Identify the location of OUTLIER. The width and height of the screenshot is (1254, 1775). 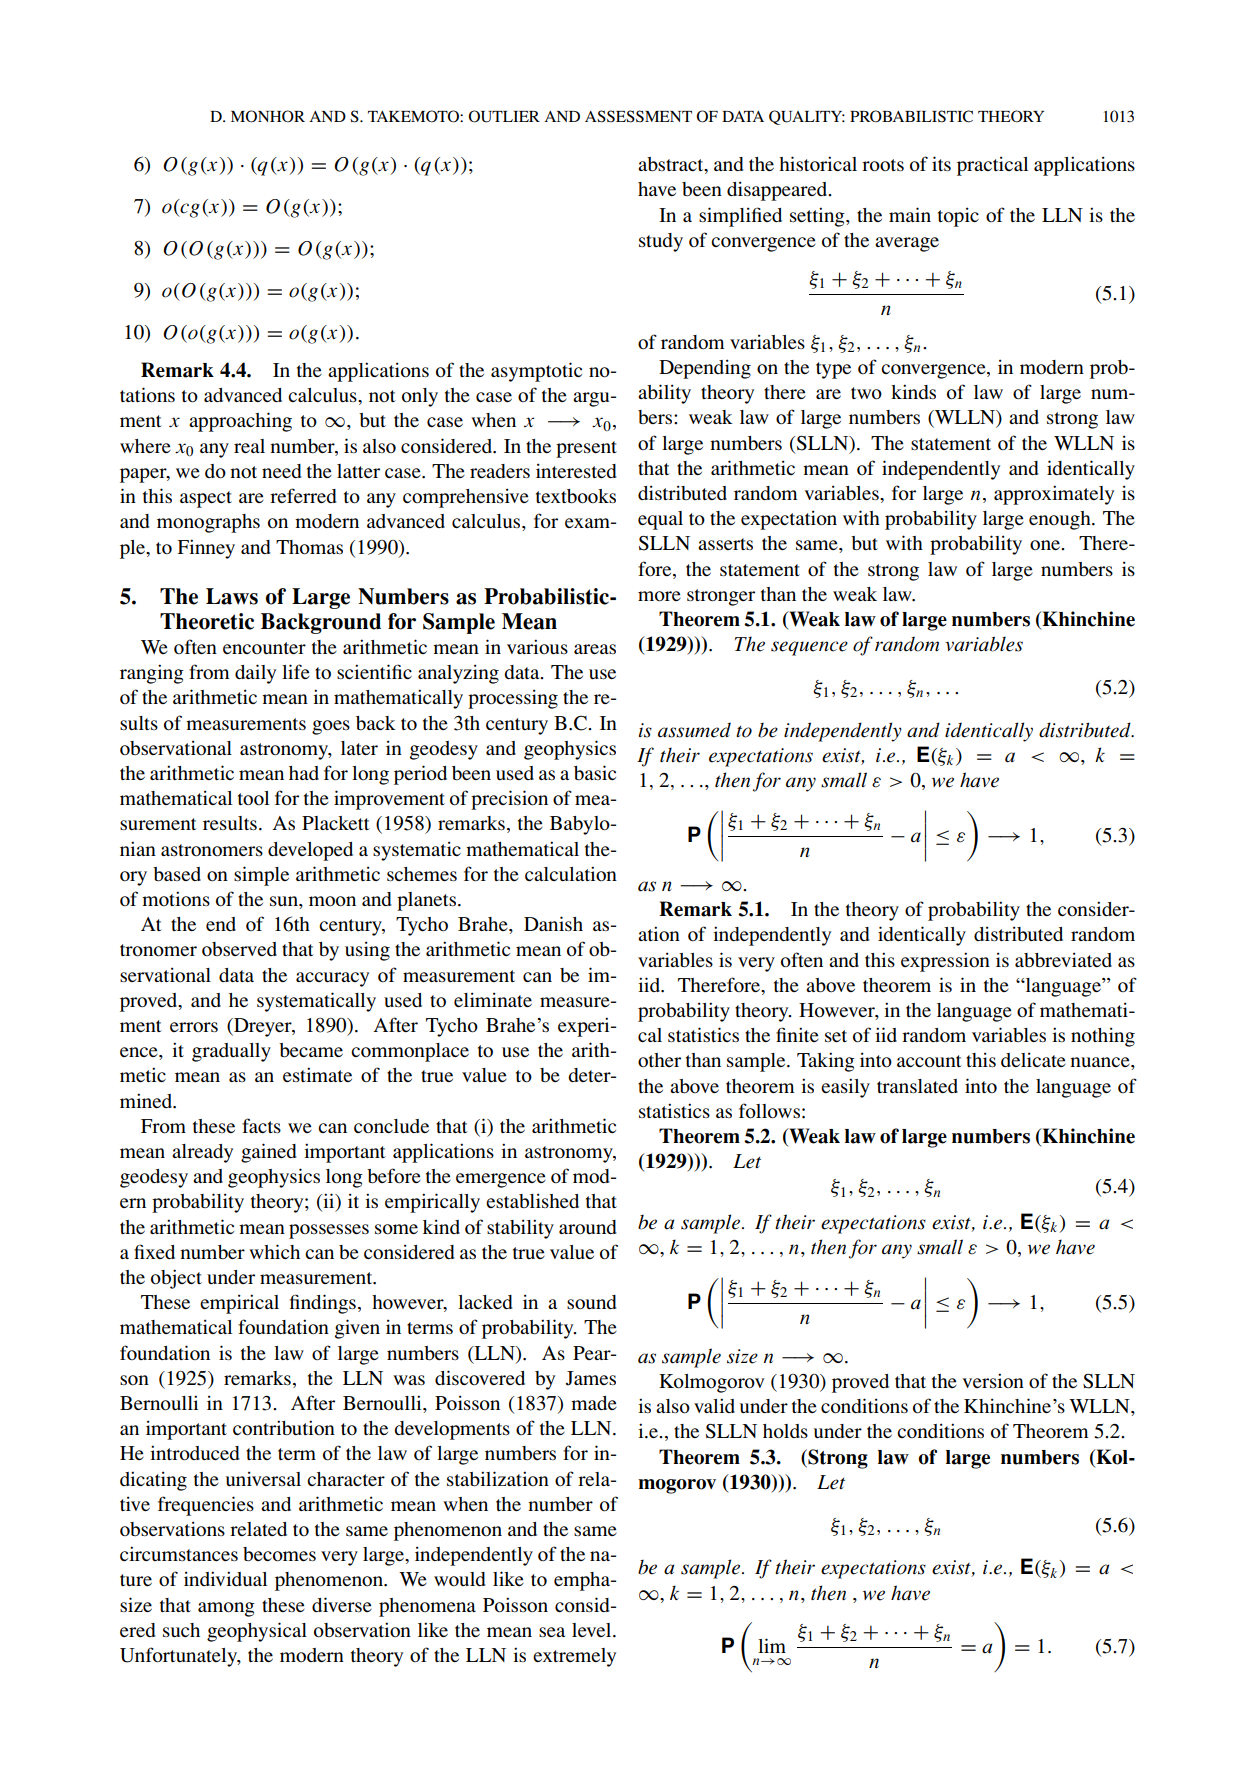
(504, 116).
